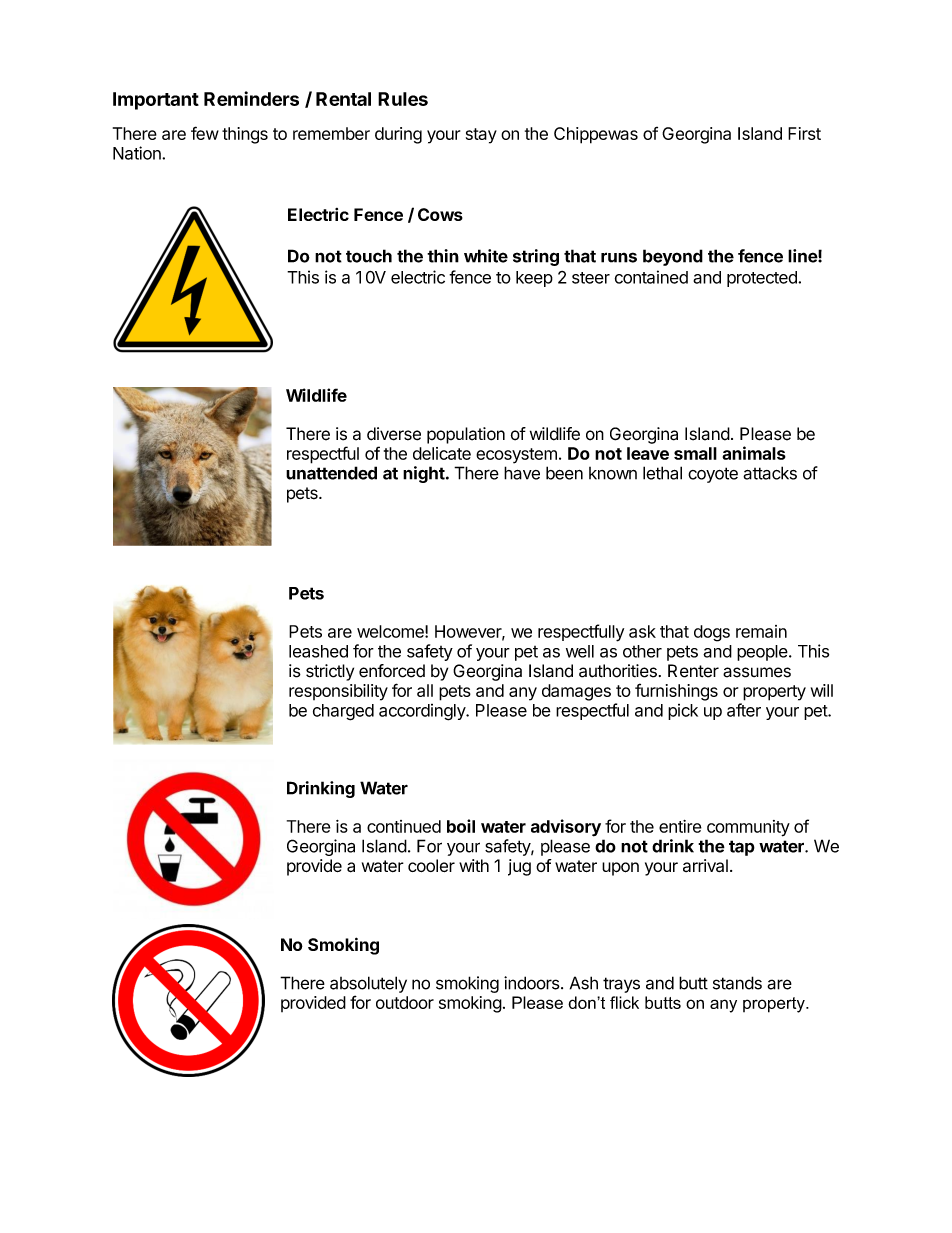 This screenshot has width=952, height=1233. What do you see at coordinates (368, 984) in the screenshot?
I see `absolutely` at bounding box center [368, 984].
